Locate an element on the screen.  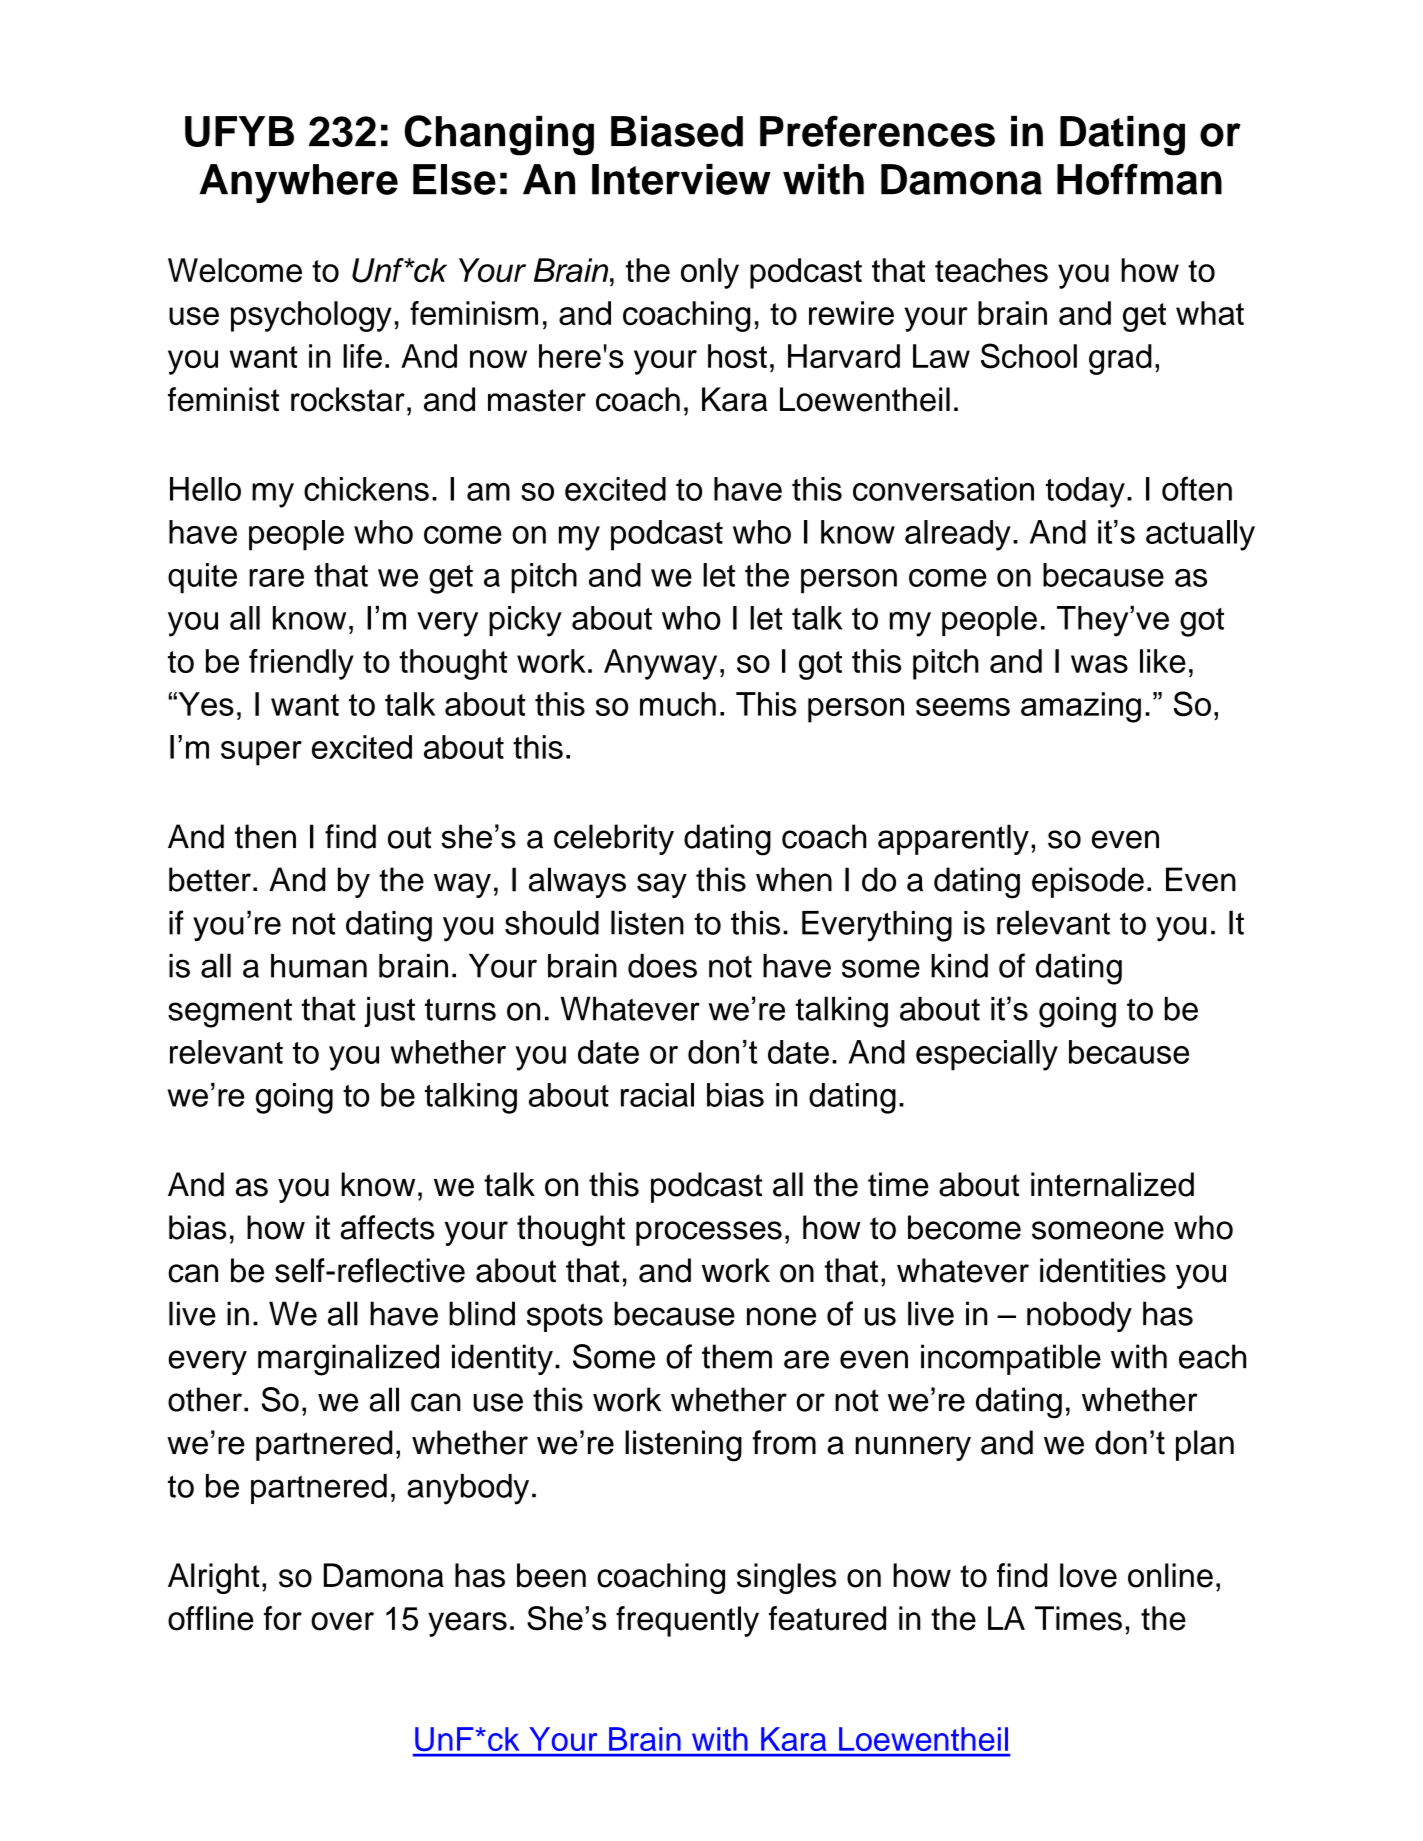
frequently is located at coordinates (687, 1621).
